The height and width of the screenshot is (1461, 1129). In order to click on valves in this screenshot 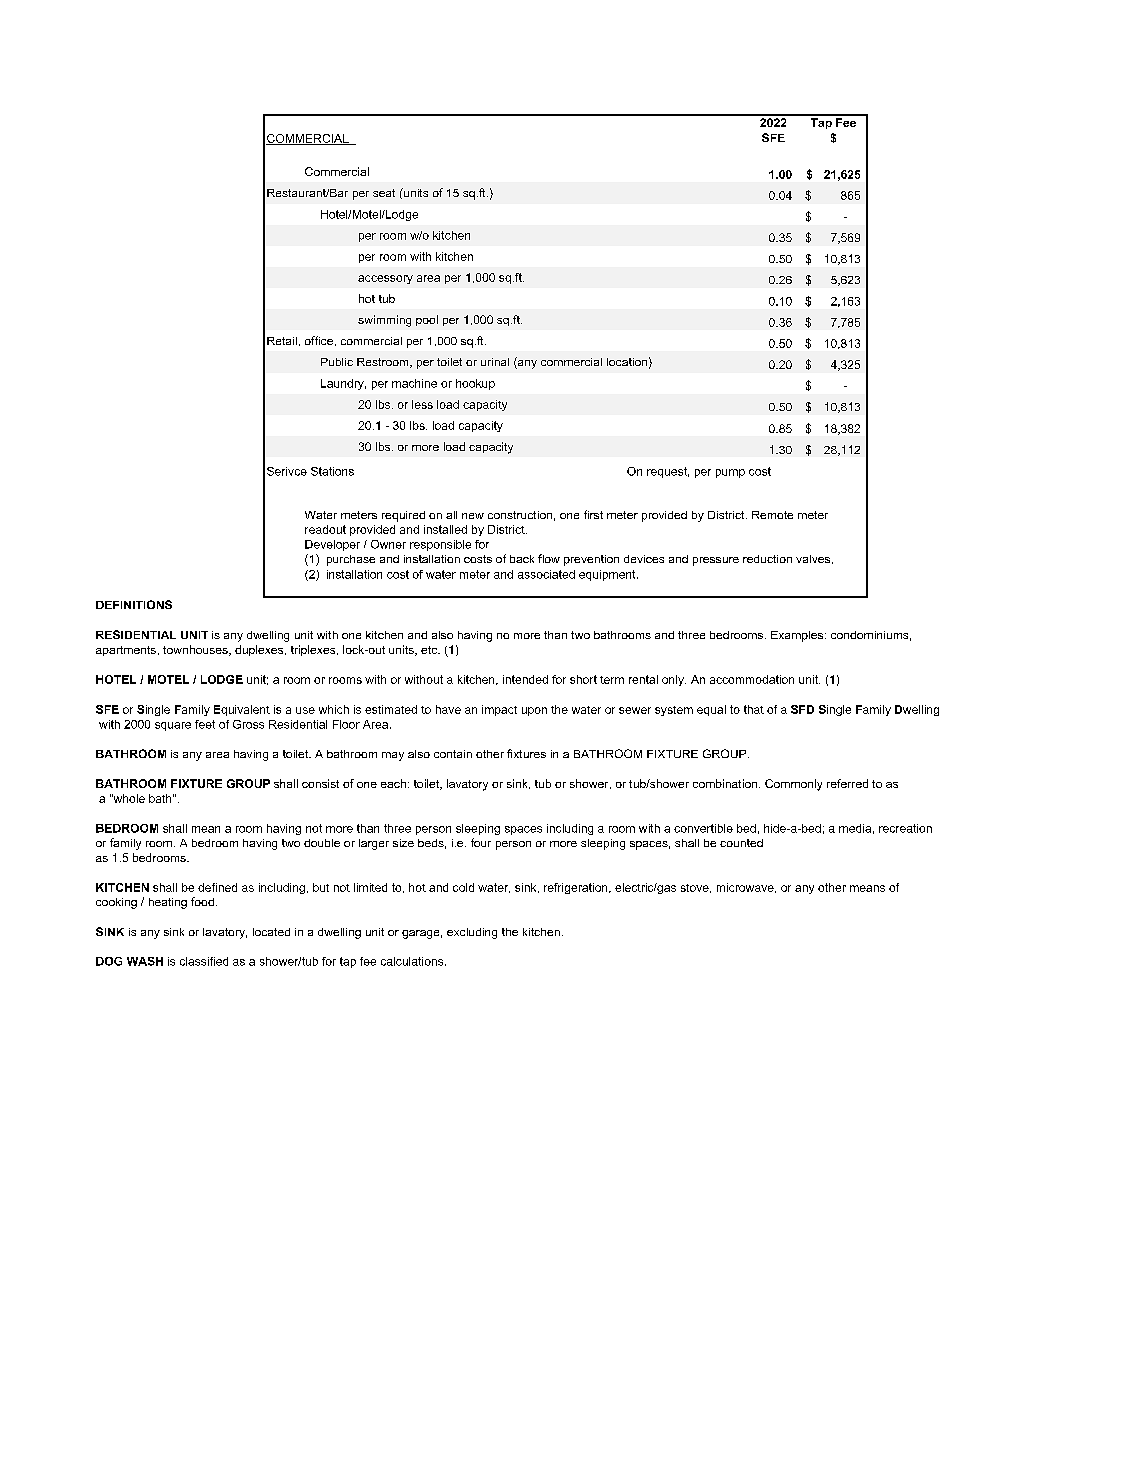, I will do `click(814, 559)`.
